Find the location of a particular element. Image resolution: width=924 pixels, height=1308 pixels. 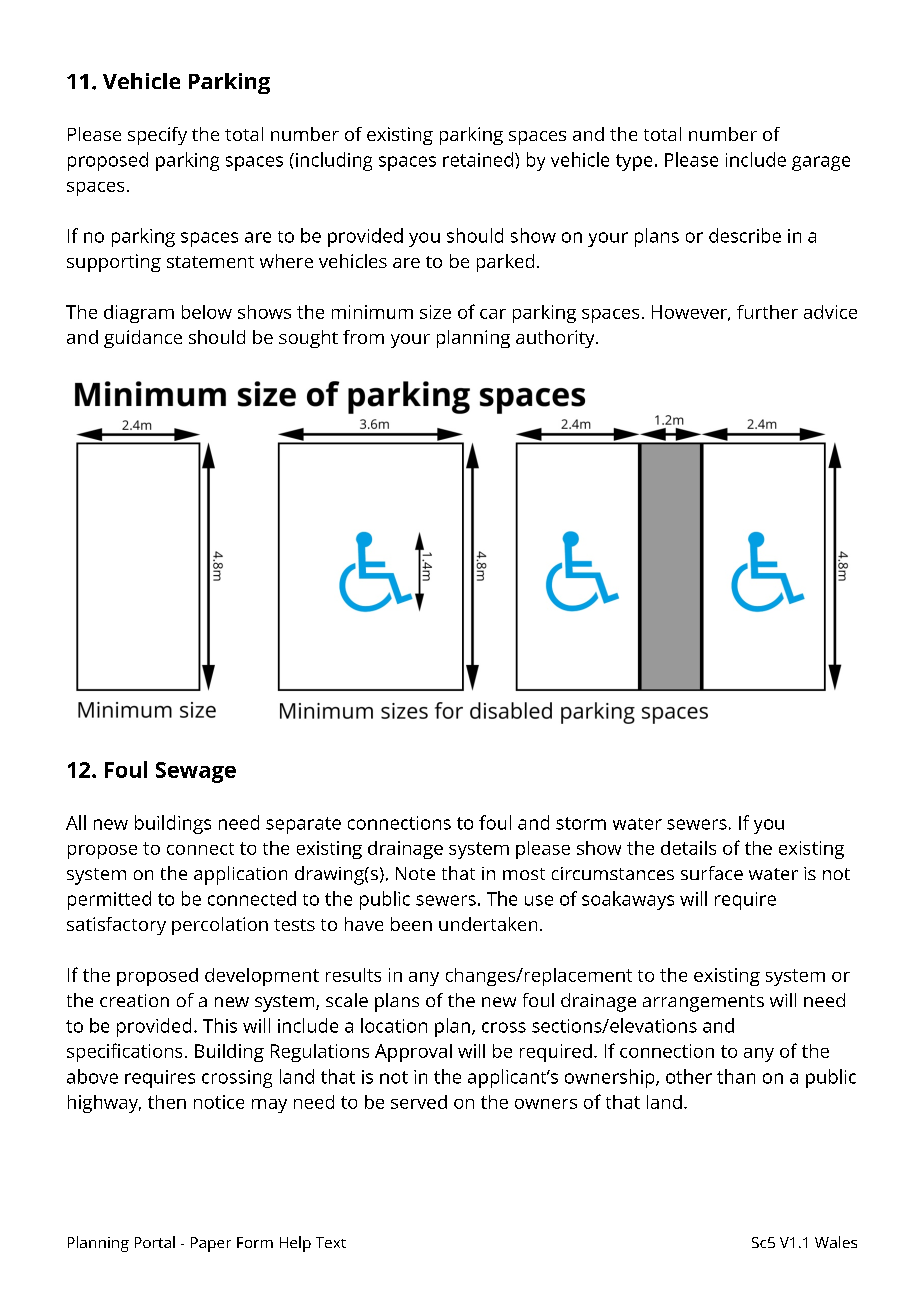

Note is located at coordinates (415, 873).
